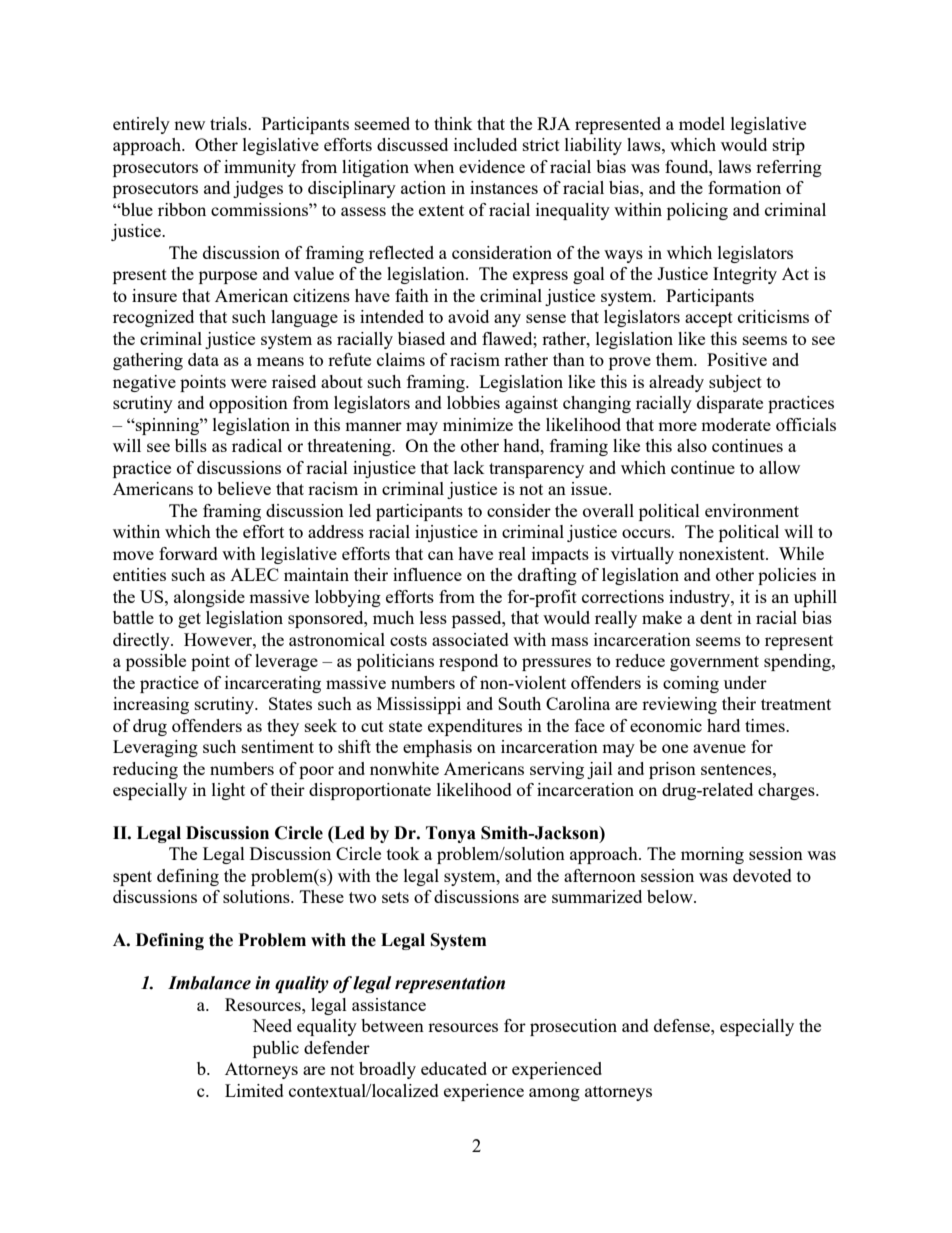 This document has width=952, height=1233. I want to click on educated, so click(454, 1068).
